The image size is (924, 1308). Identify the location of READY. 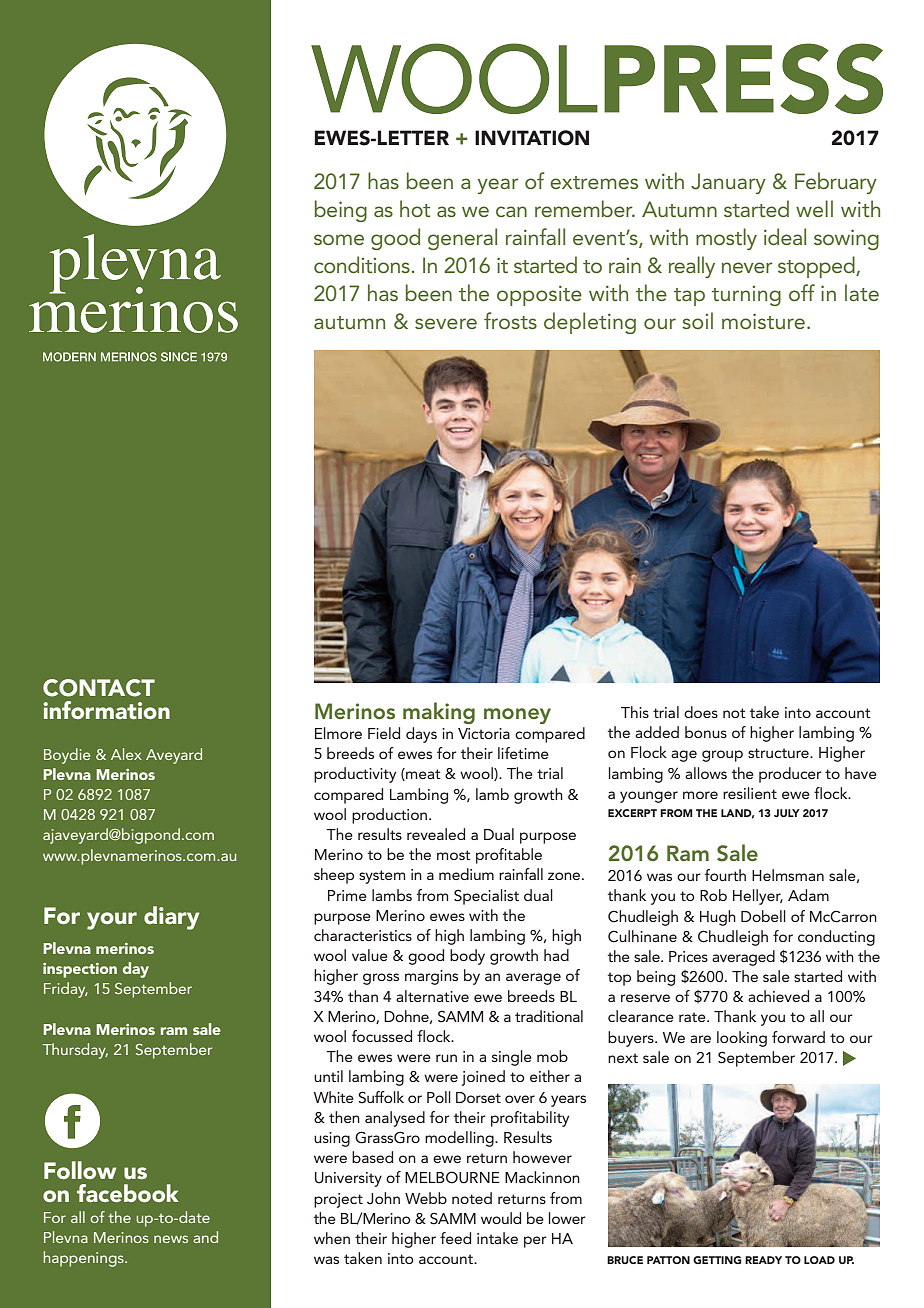
(763, 1260).
